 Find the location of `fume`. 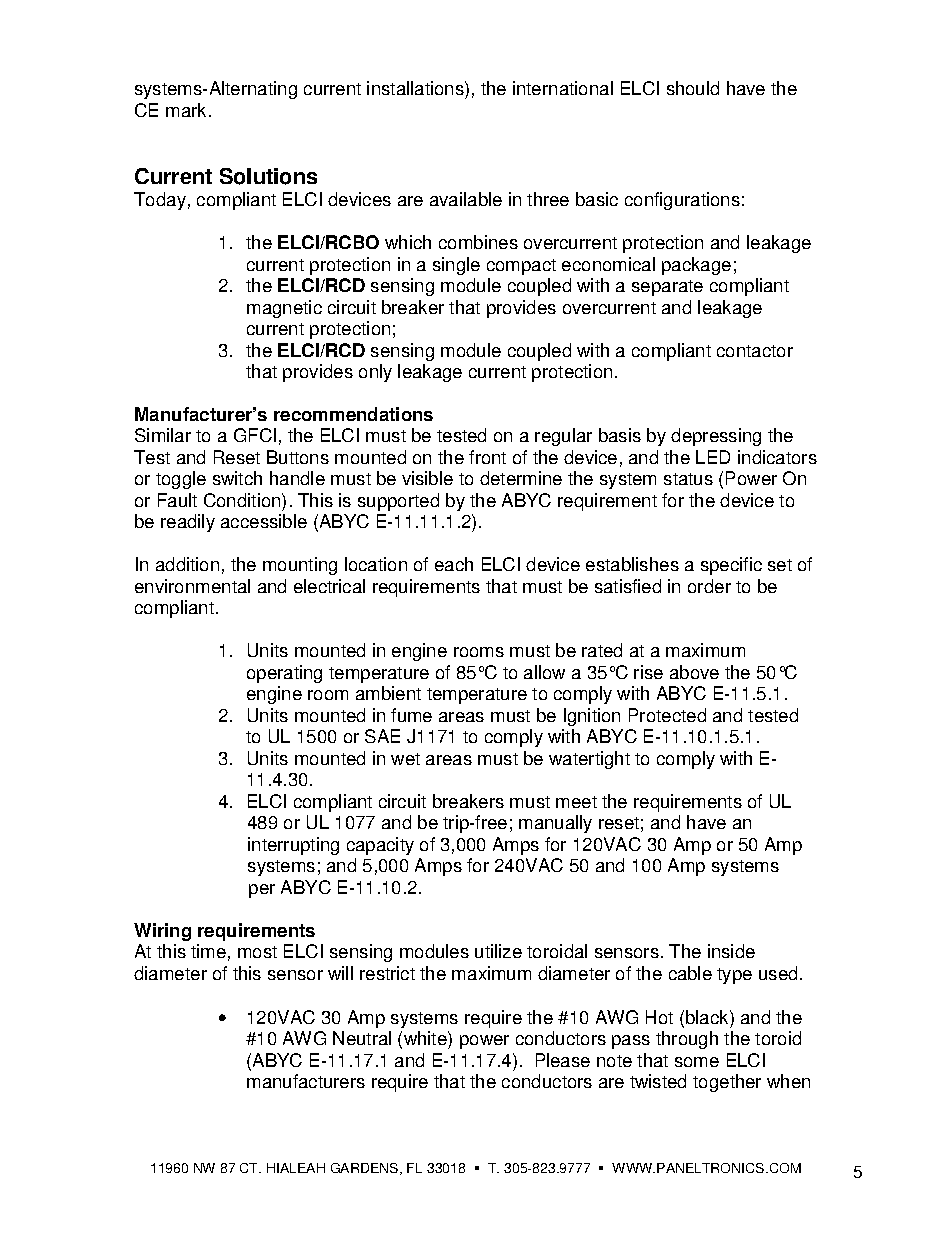

fume is located at coordinates (411, 715).
